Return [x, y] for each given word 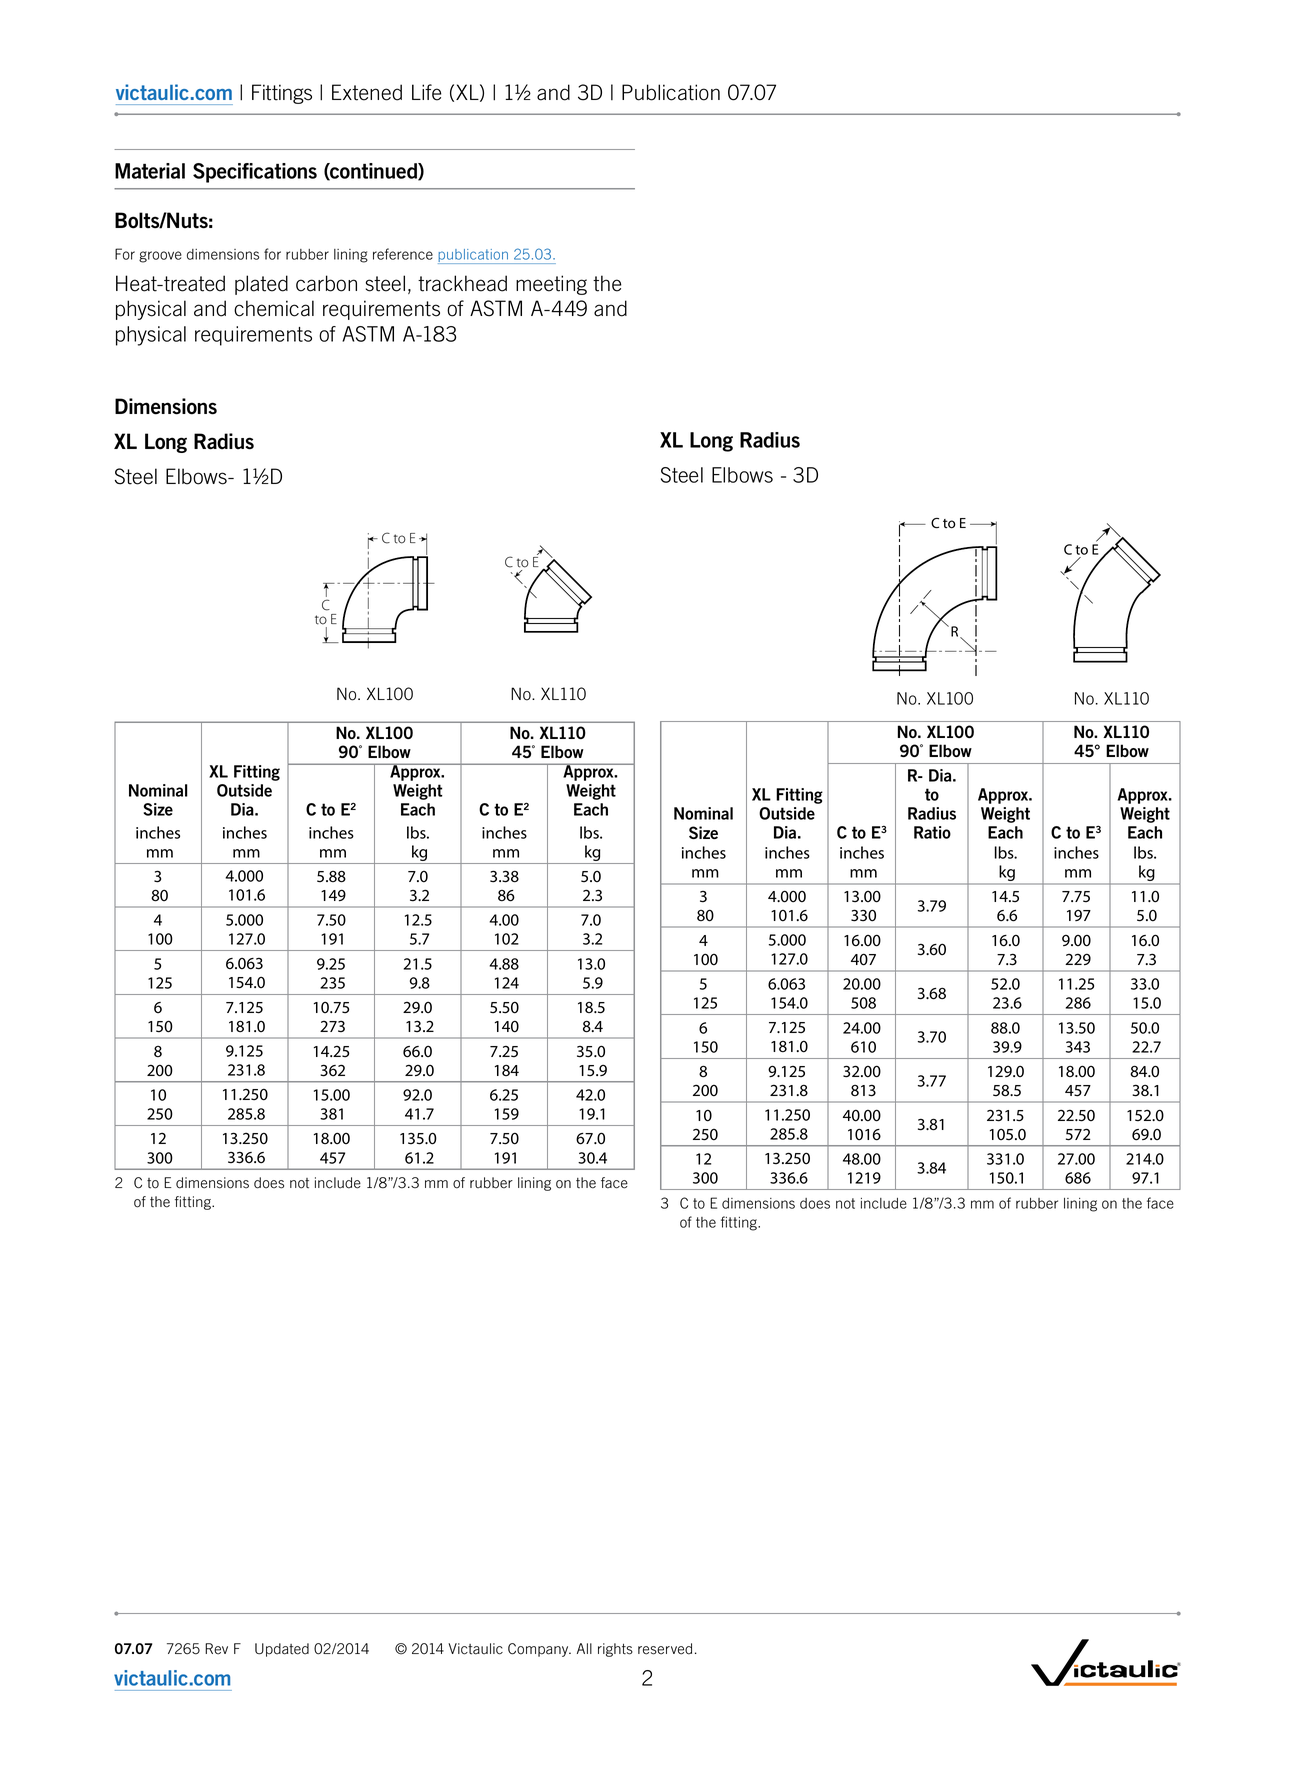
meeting [551, 285]
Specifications [255, 173]
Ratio [932, 832]
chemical [274, 308]
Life [426, 92]
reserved [665, 1649]
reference [403, 254]
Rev [216, 1649]
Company [539, 1650]
